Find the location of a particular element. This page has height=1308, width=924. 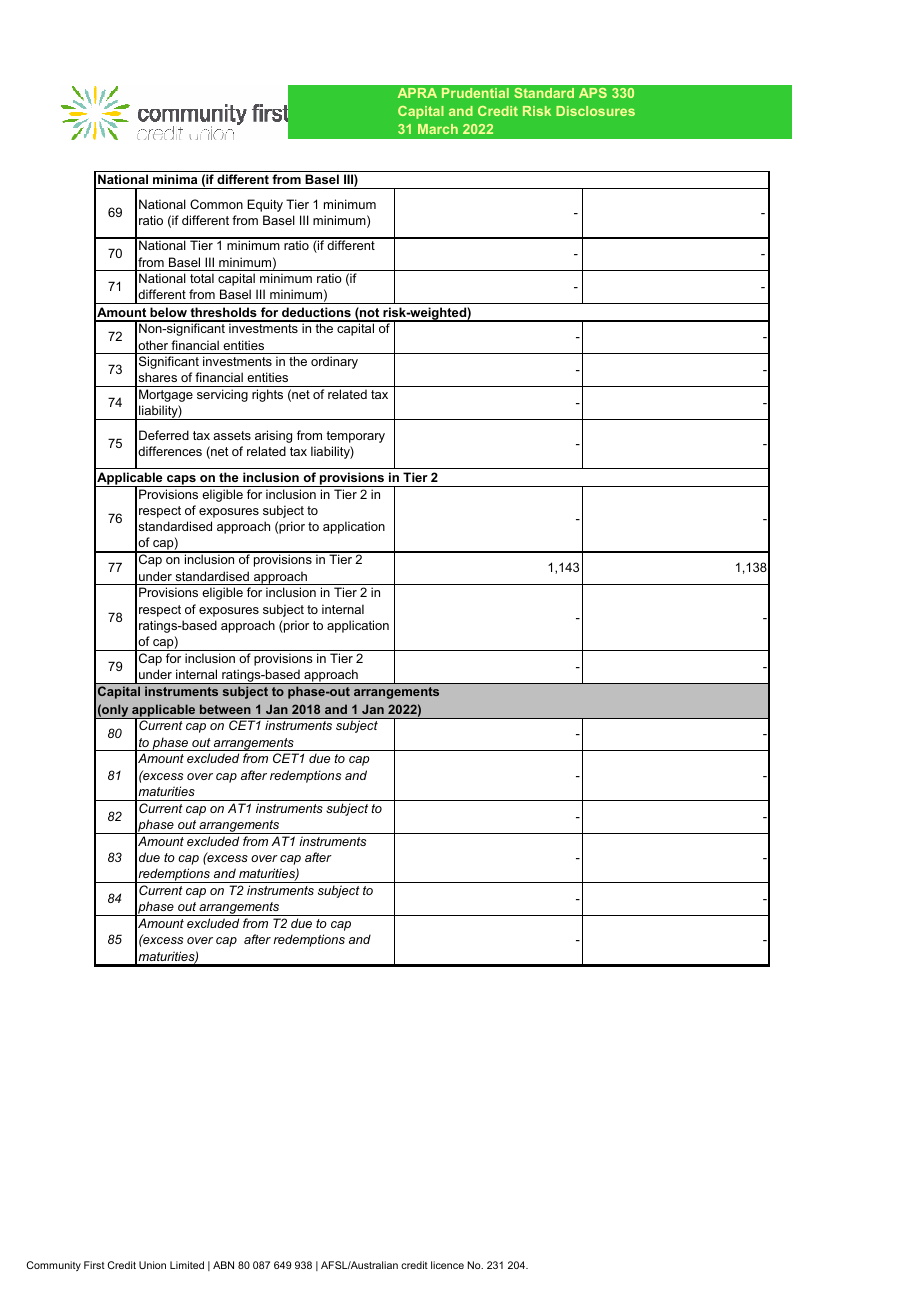

First is located at coordinates (94, 1265).
